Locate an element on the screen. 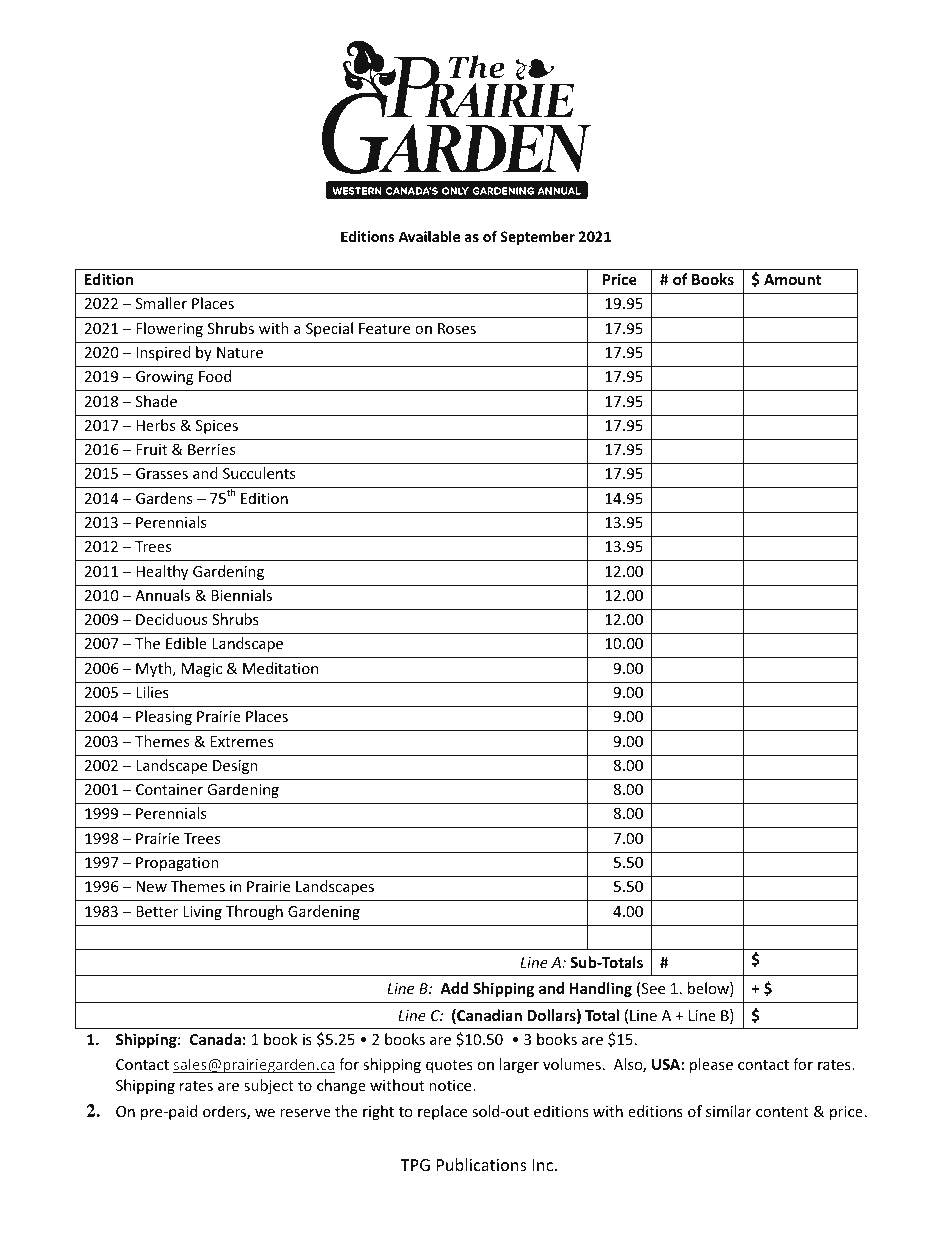 The height and width of the screenshot is (1233, 952). Succulents is located at coordinates (259, 473).
